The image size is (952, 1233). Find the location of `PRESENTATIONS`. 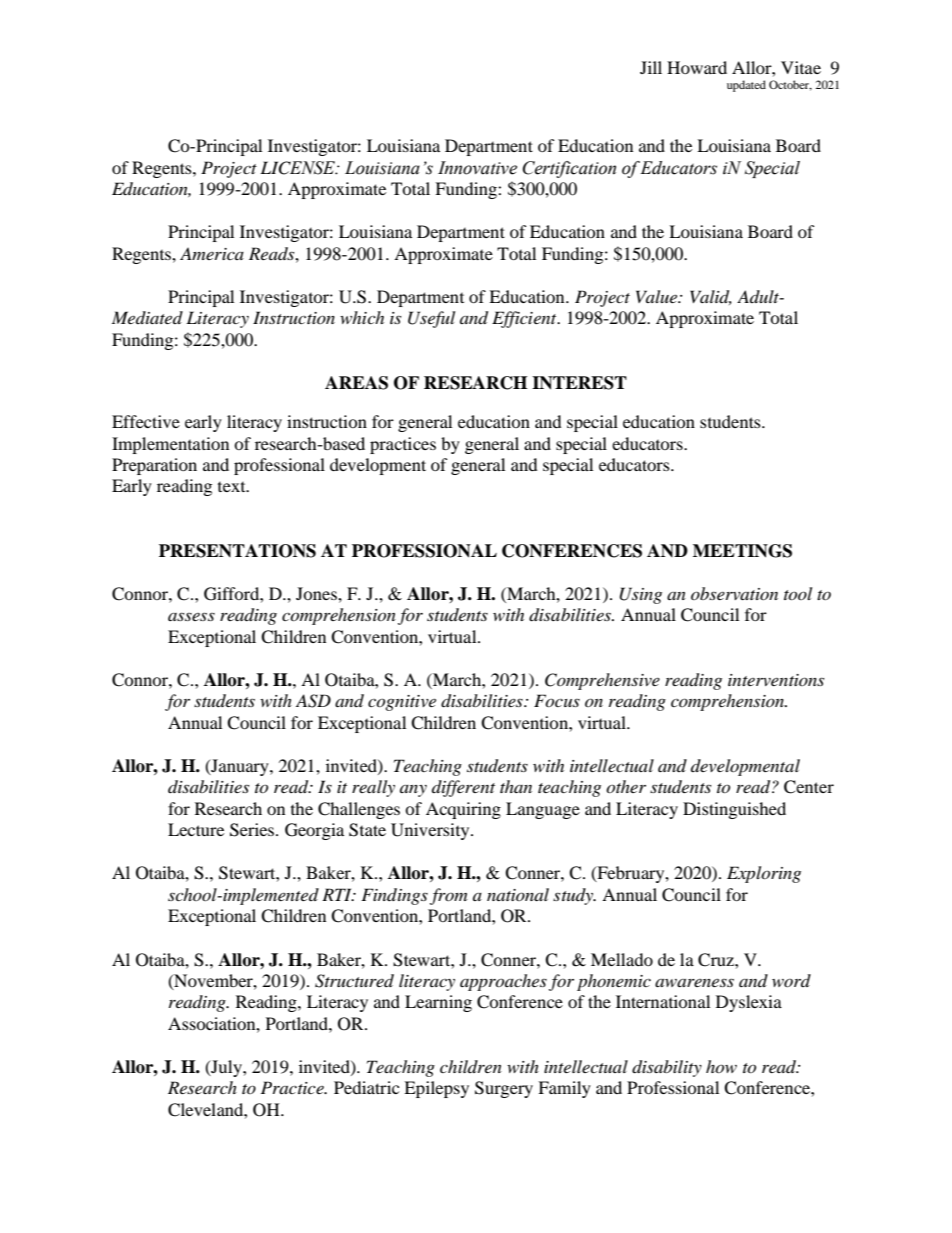

PRESENTATIONS is located at coordinates (237, 551).
